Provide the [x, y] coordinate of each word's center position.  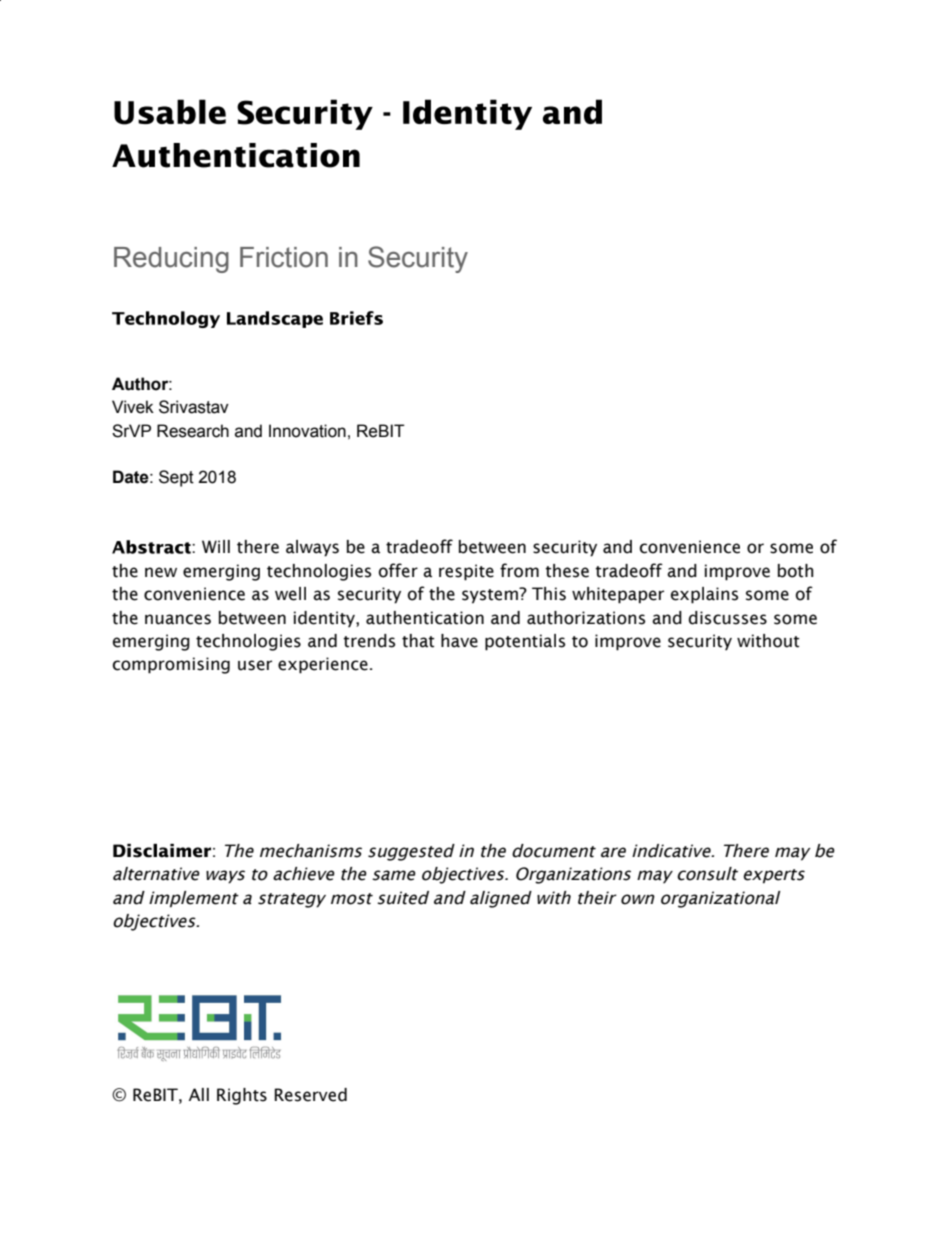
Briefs [356, 318]
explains [704, 595]
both [795, 571]
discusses [728, 618]
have [459, 641]
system [491, 596]
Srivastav [194, 407]
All [199, 1094]
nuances [178, 619]
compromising [171, 665]
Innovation [307, 431]
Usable [170, 112]
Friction [284, 257]
